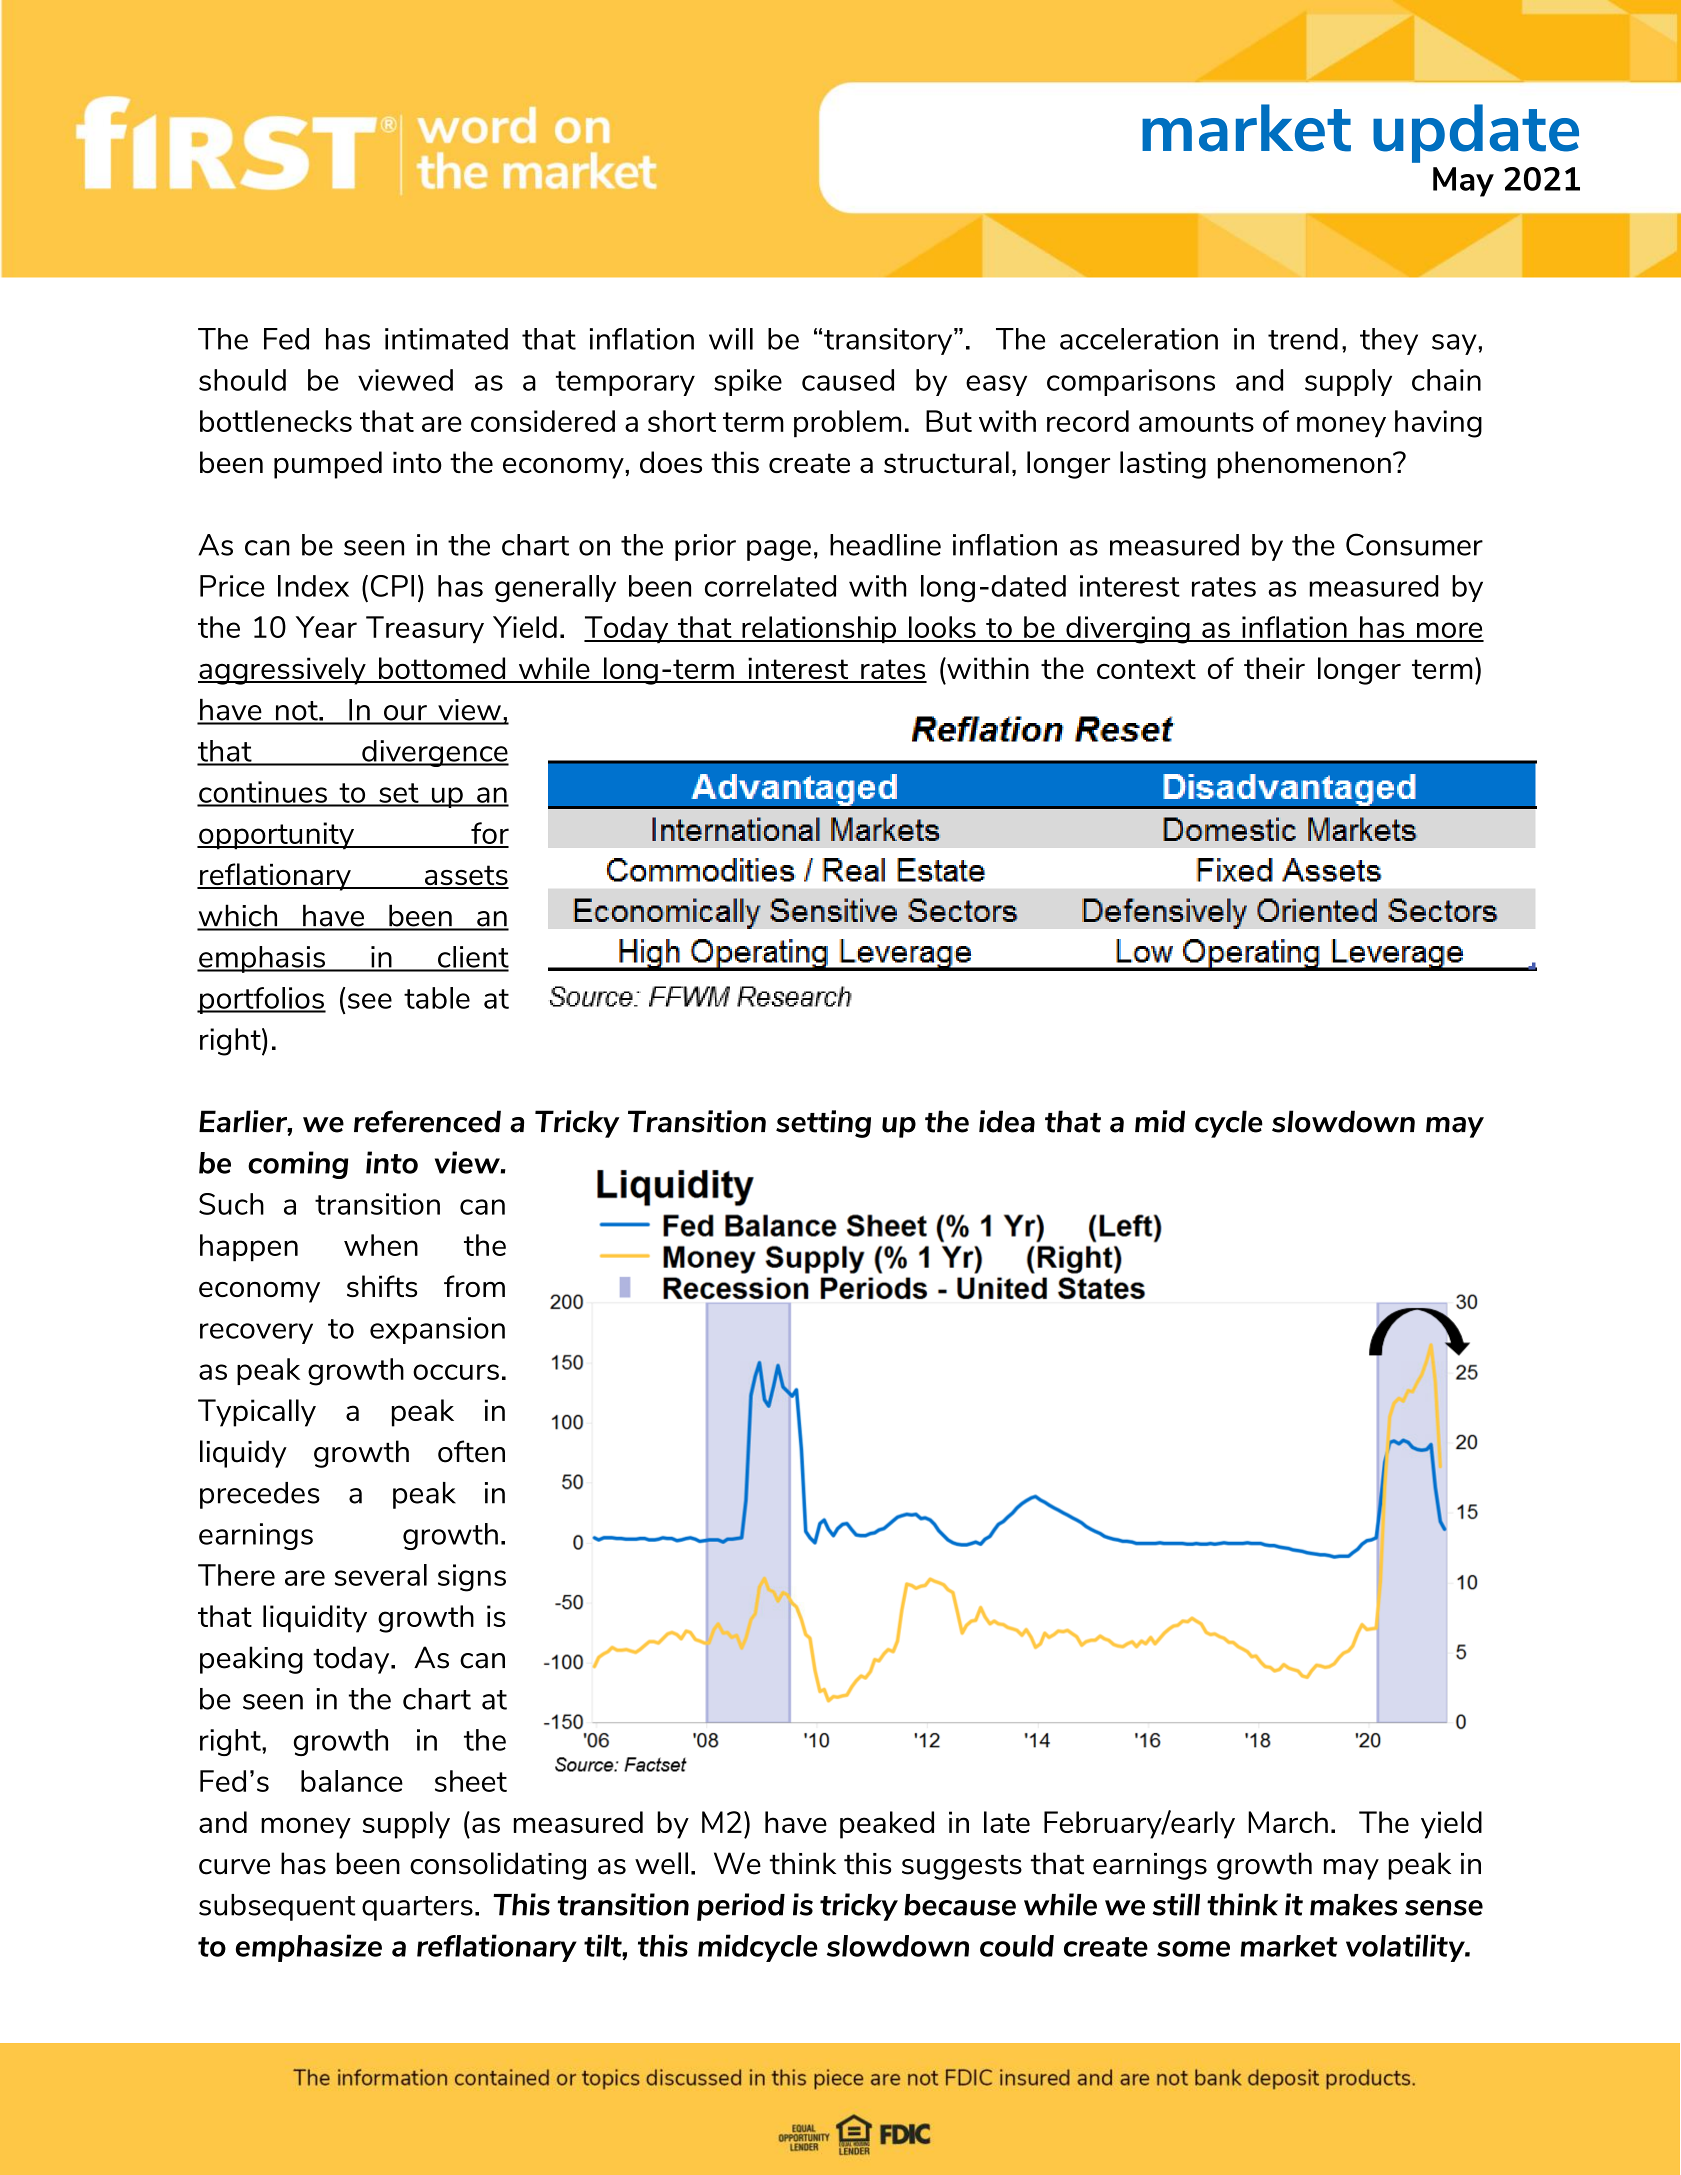 Image resolution: width=1681 pixels, height=2175 pixels. Describe the element at coordinates (437, 998) in the image. I see `table` at that location.
